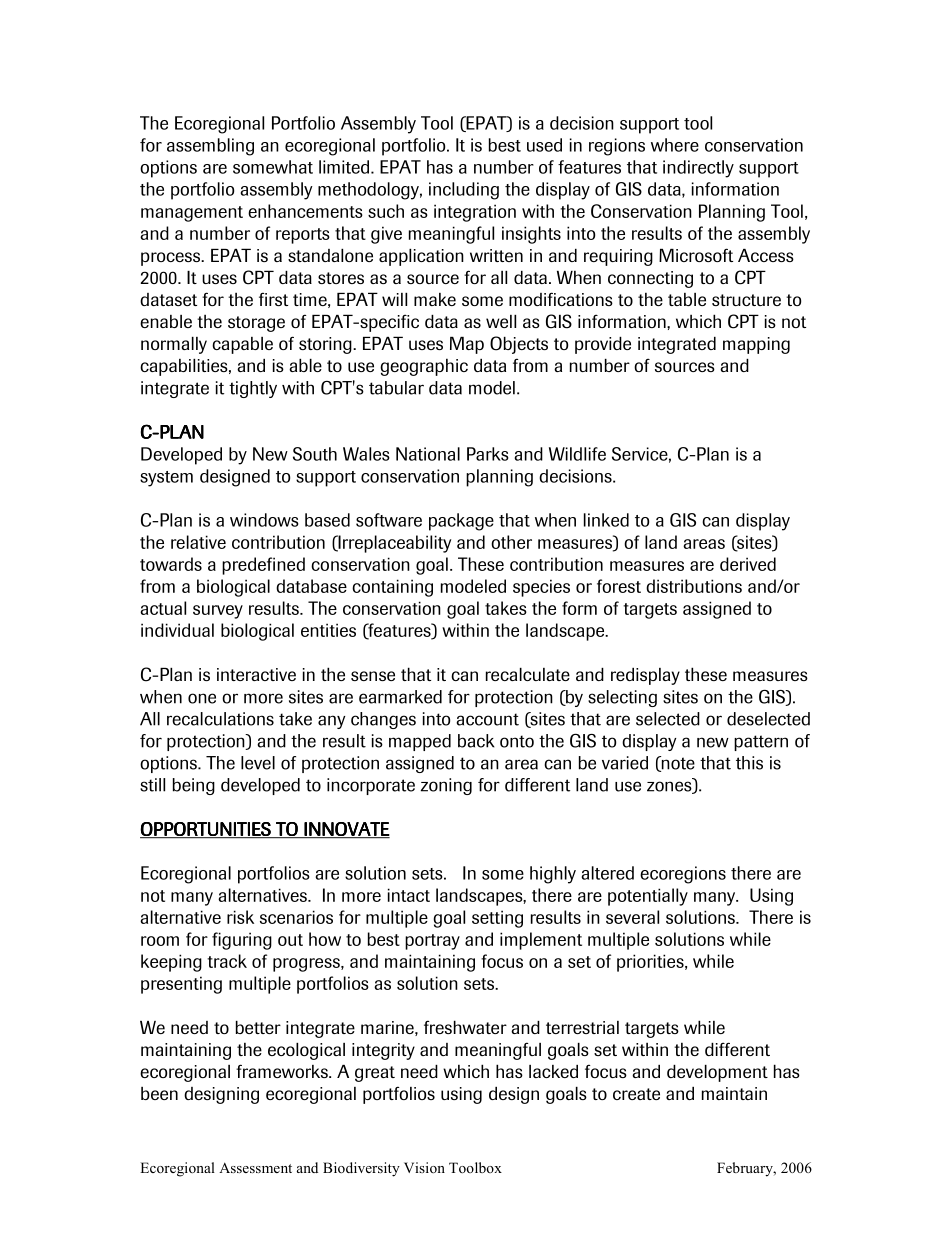 Image resolution: width=952 pixels, height=1233 pixels. Describe the element at coordinates (528, 674) in the page. I see `recalculate` at that location.
